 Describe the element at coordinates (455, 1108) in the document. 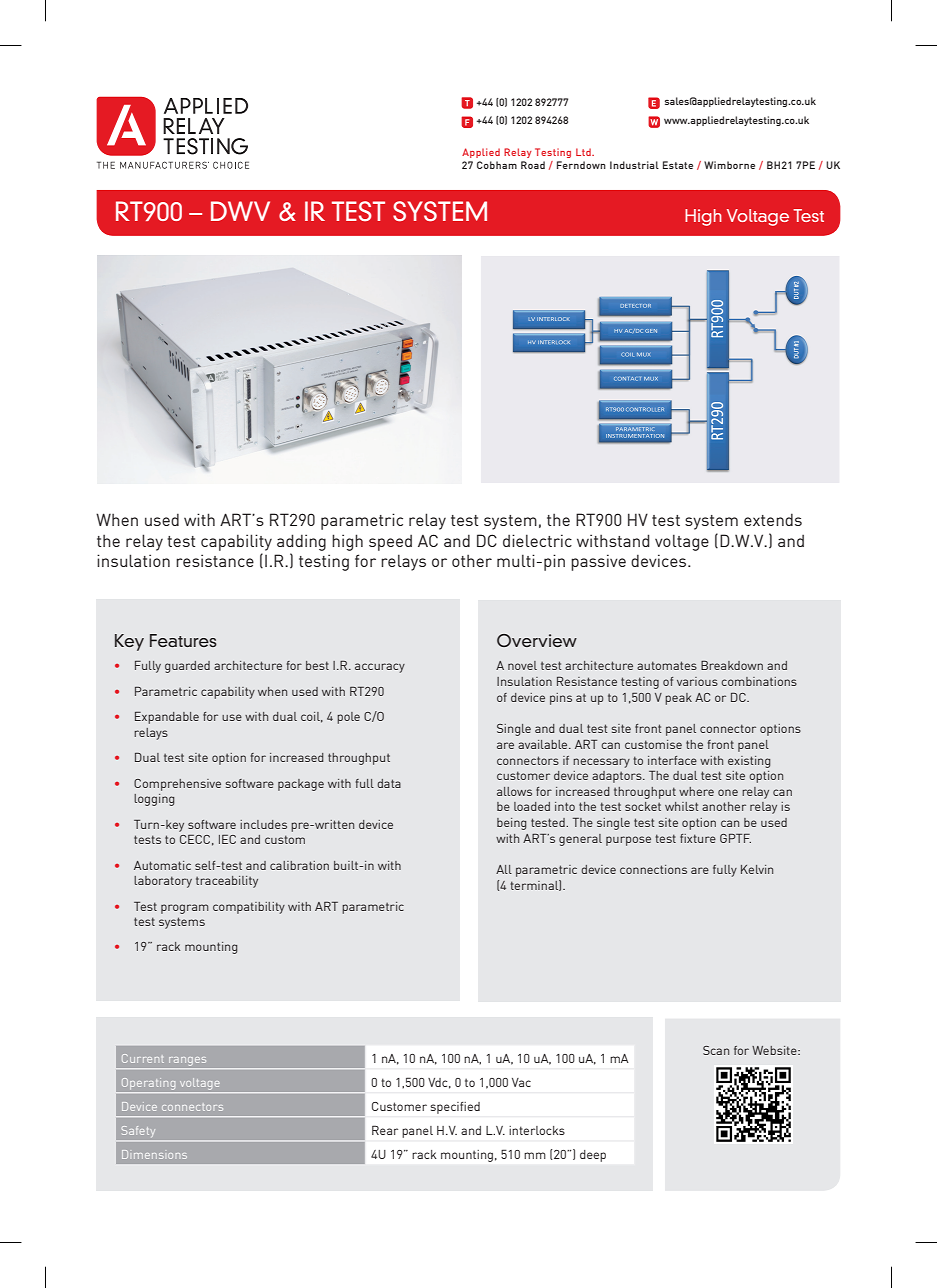

I see `specified` at that location.
